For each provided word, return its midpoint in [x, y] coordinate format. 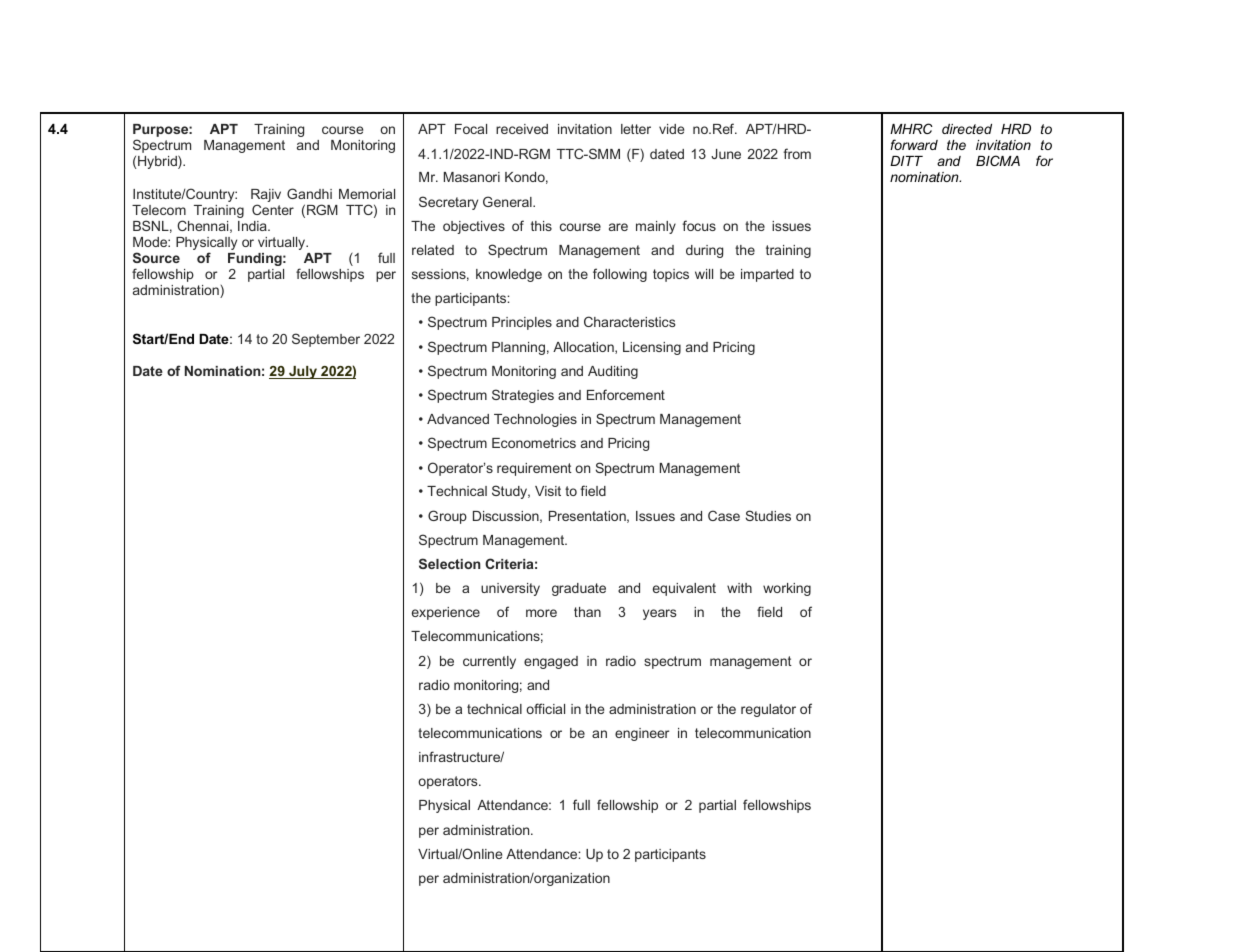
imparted [767, 275]
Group [447, 517]
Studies [768, 515]
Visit [548, 491]
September [326, 340]
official [545, 708]
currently [489, 662]
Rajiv [266, 195]
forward [914, 144]
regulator [768, 710]
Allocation [584, 348]
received [522, 129]
